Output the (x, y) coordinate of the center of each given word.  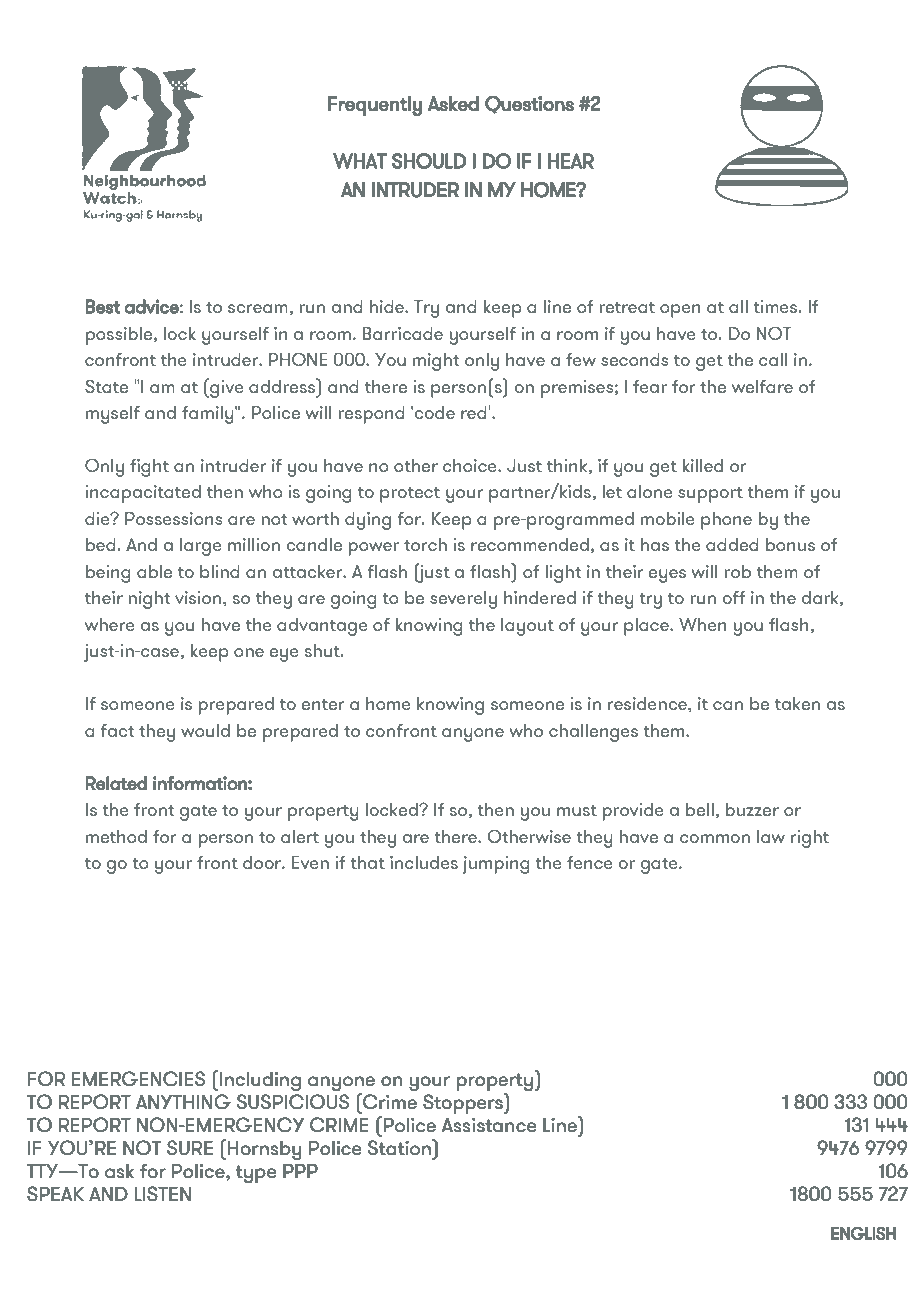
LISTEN (163, 1193)
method (116, 836)
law (771, 836)
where (110, 624)
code (435, 412)
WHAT (360, 161)
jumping (496, 865)
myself (113, 415)
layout (527, 627)
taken (797, 703)
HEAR (571, 161)
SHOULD (429, 161)
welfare (762, 386)
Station (400, 1147)
